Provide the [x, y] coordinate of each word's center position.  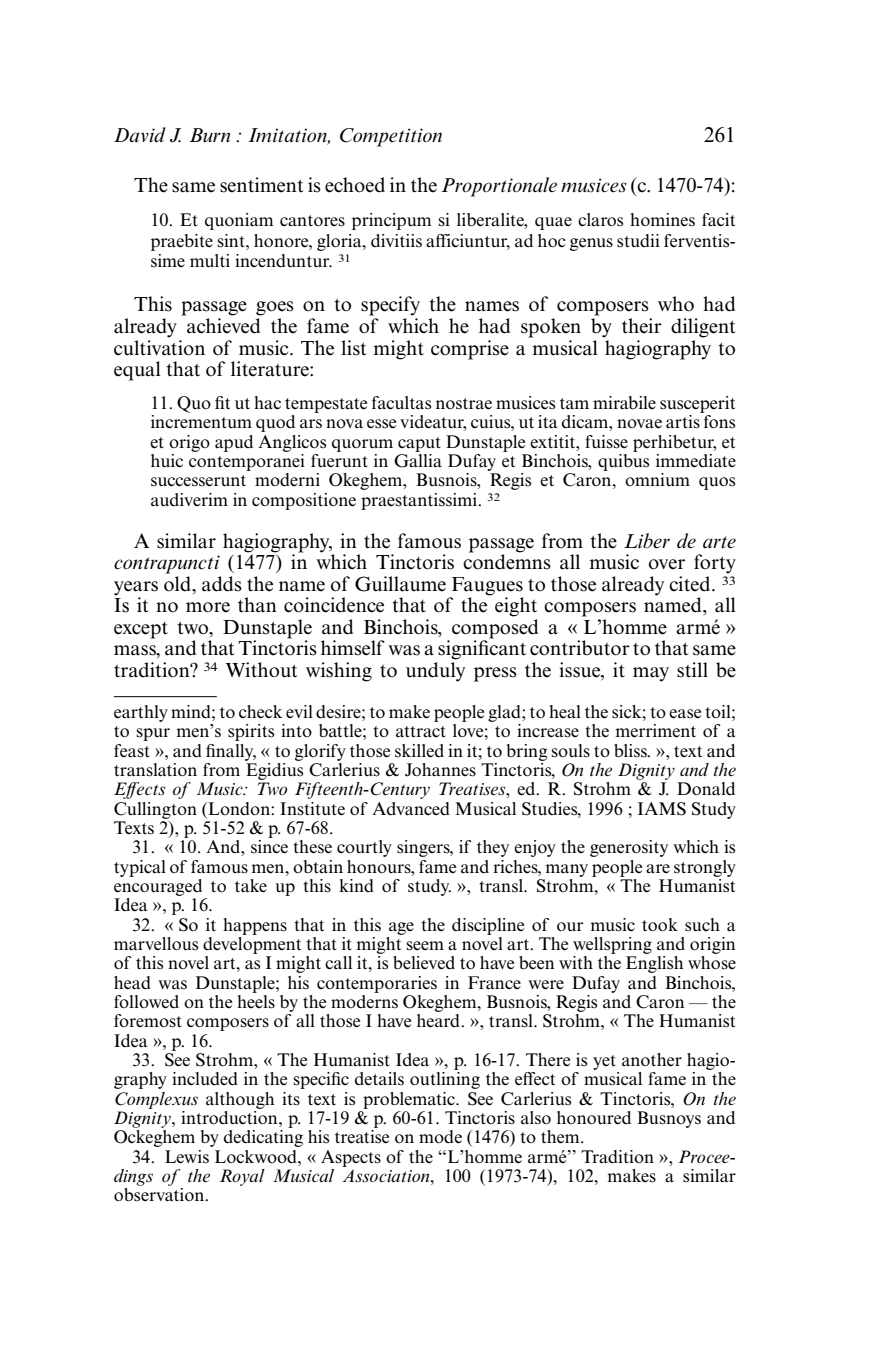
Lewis [187, 1157]
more [208, 607]
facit [718, 219]
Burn [209, 135]
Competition [391, 137]
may [651, 674]
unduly [435, 672]
